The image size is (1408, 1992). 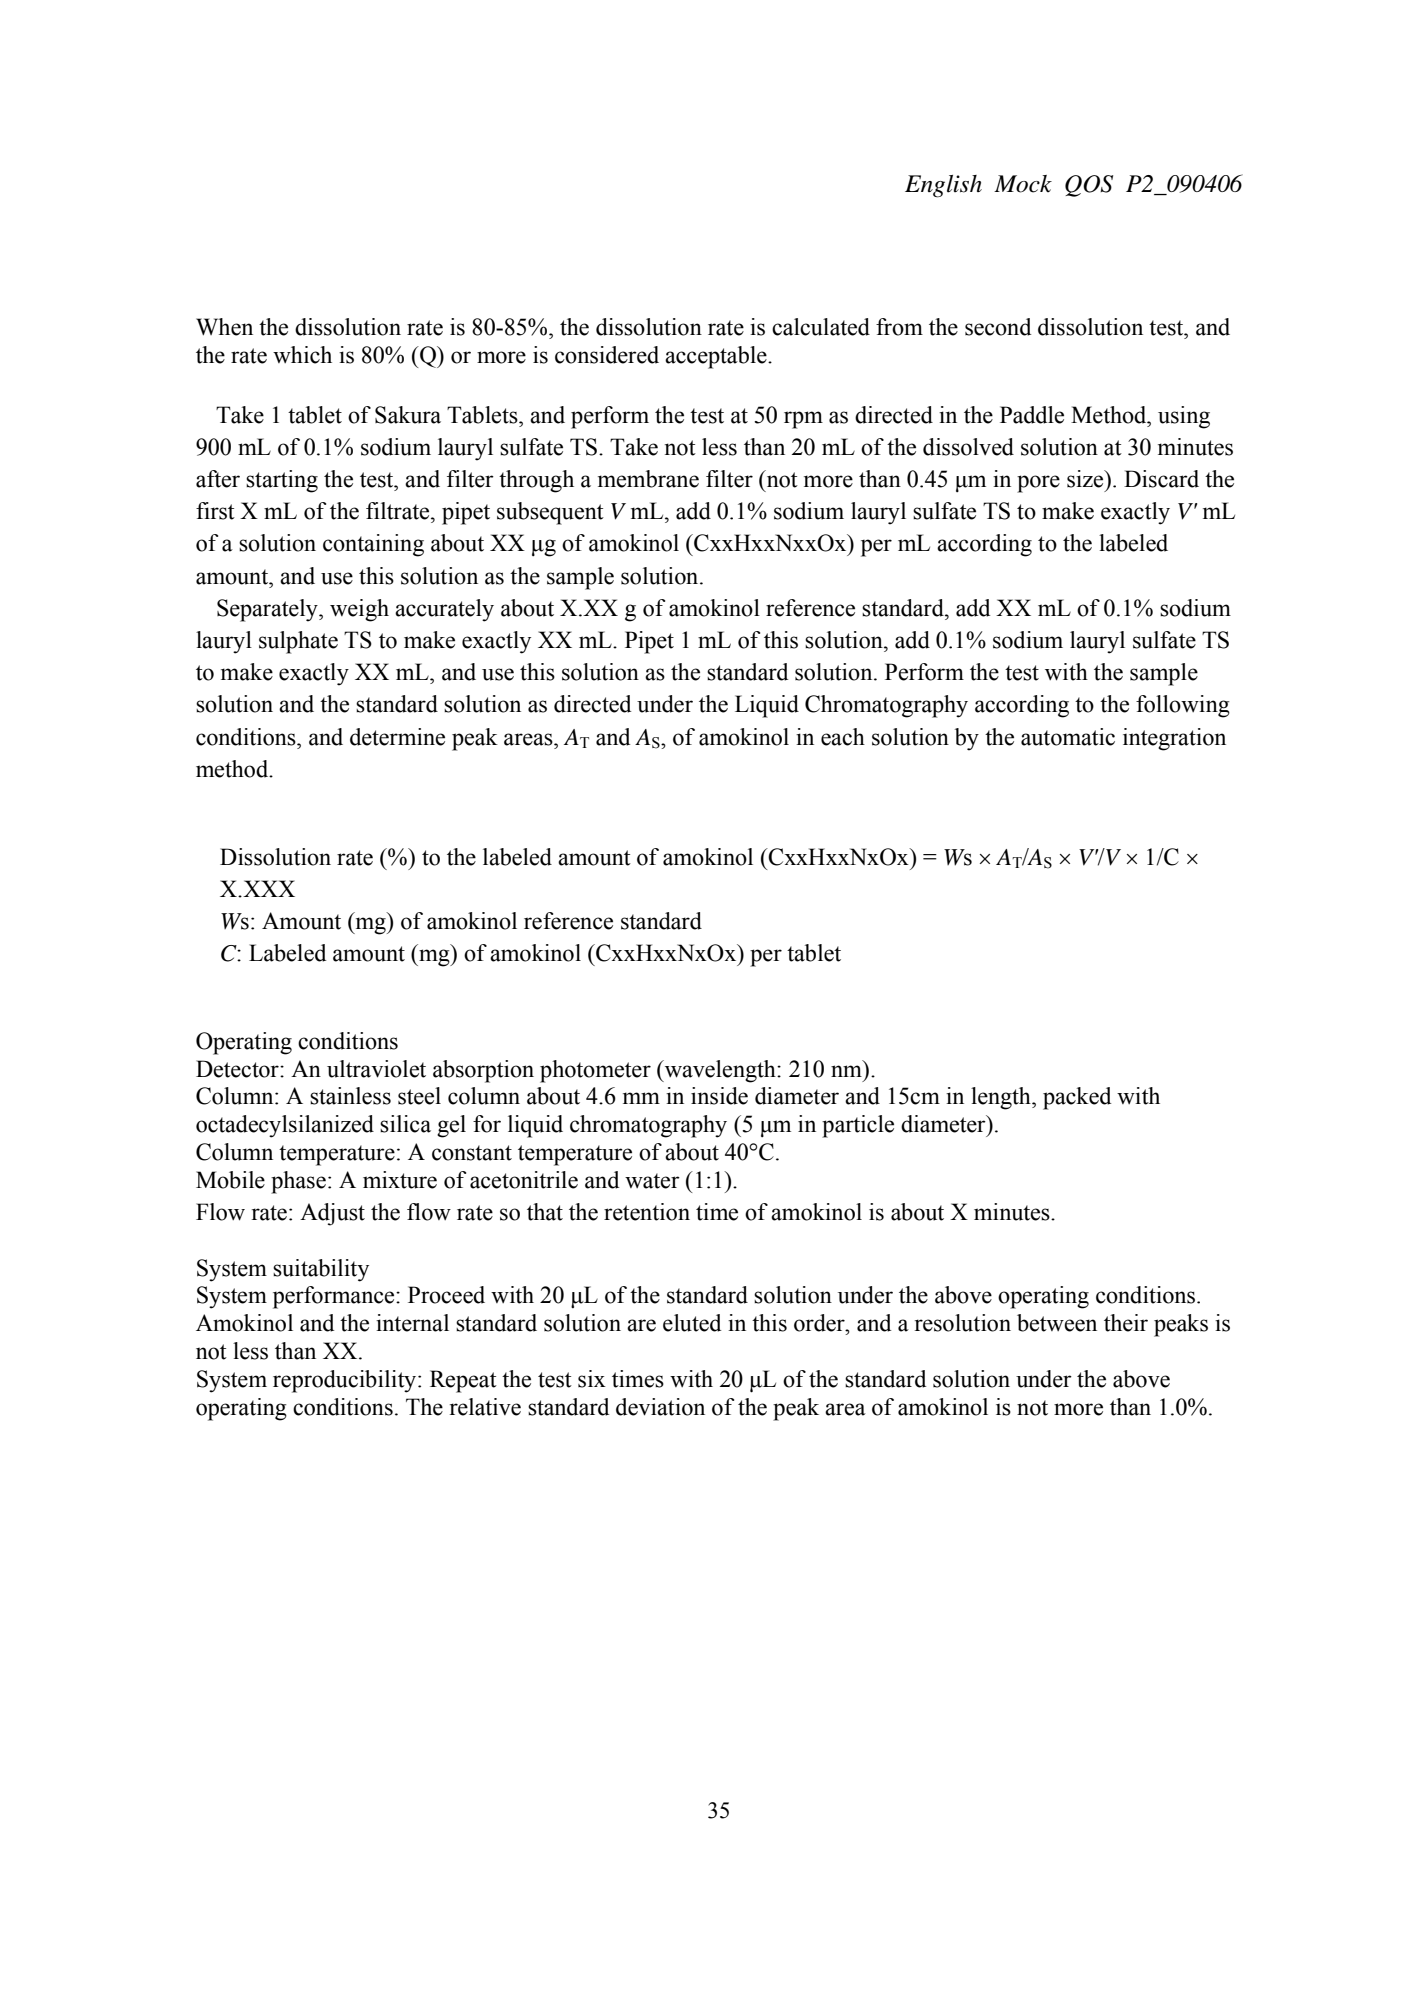 What do you see at coordinates (821, 327) in the page?
I see `calculated` at bounding box center [821, 327].
